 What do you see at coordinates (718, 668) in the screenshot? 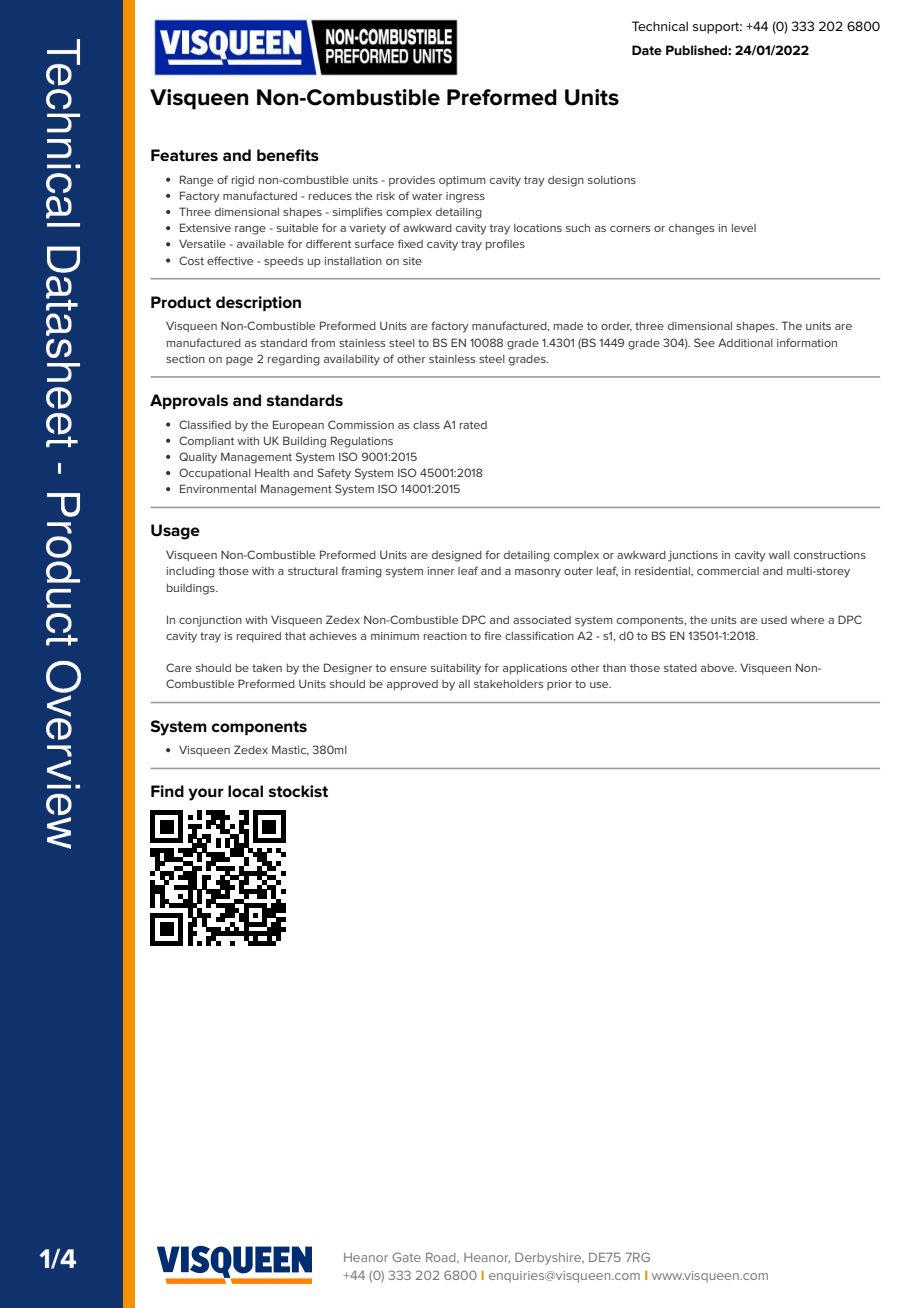
I see `above` at bounding box center [718, 668].
